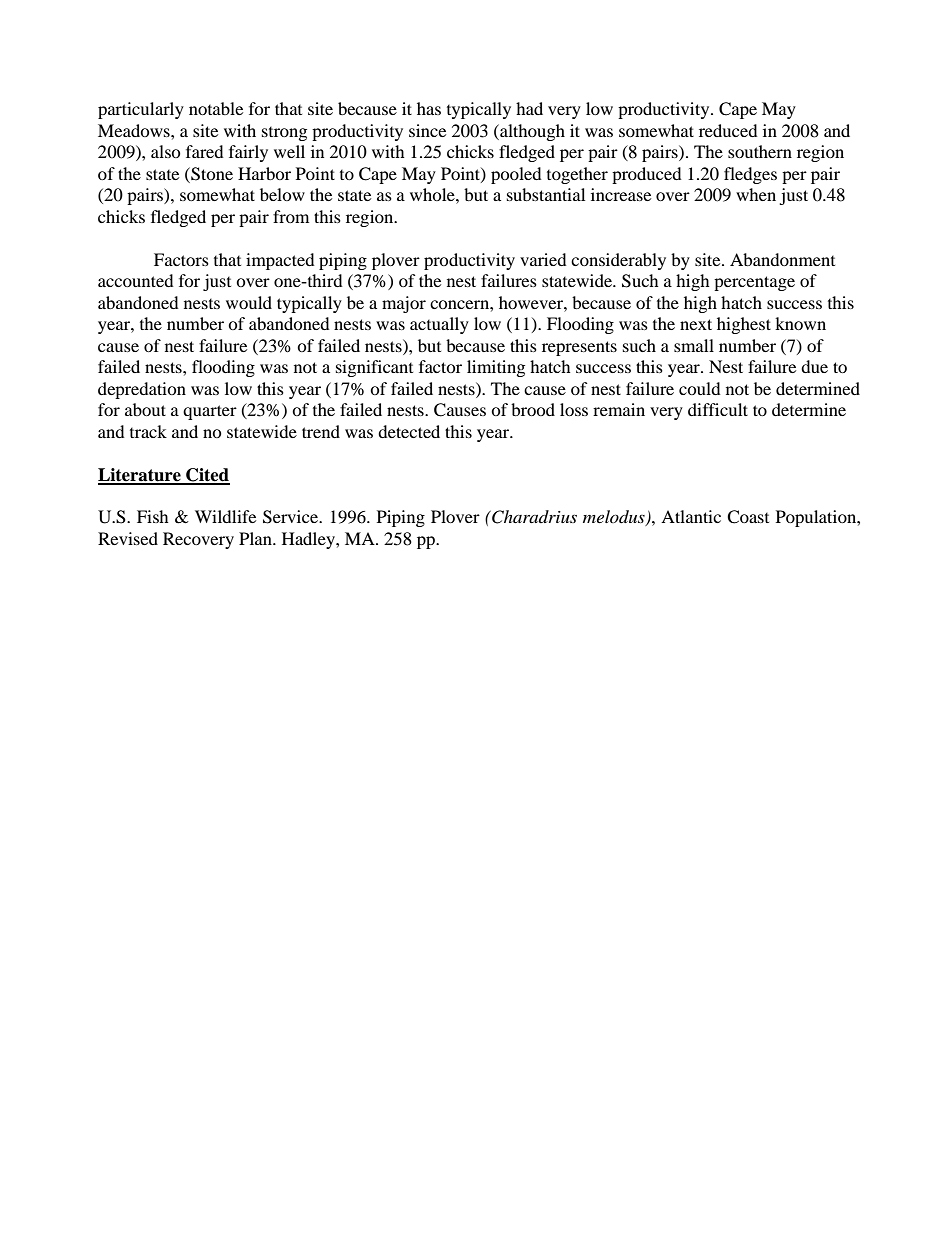  I want to click on since, so click(427, 130).
